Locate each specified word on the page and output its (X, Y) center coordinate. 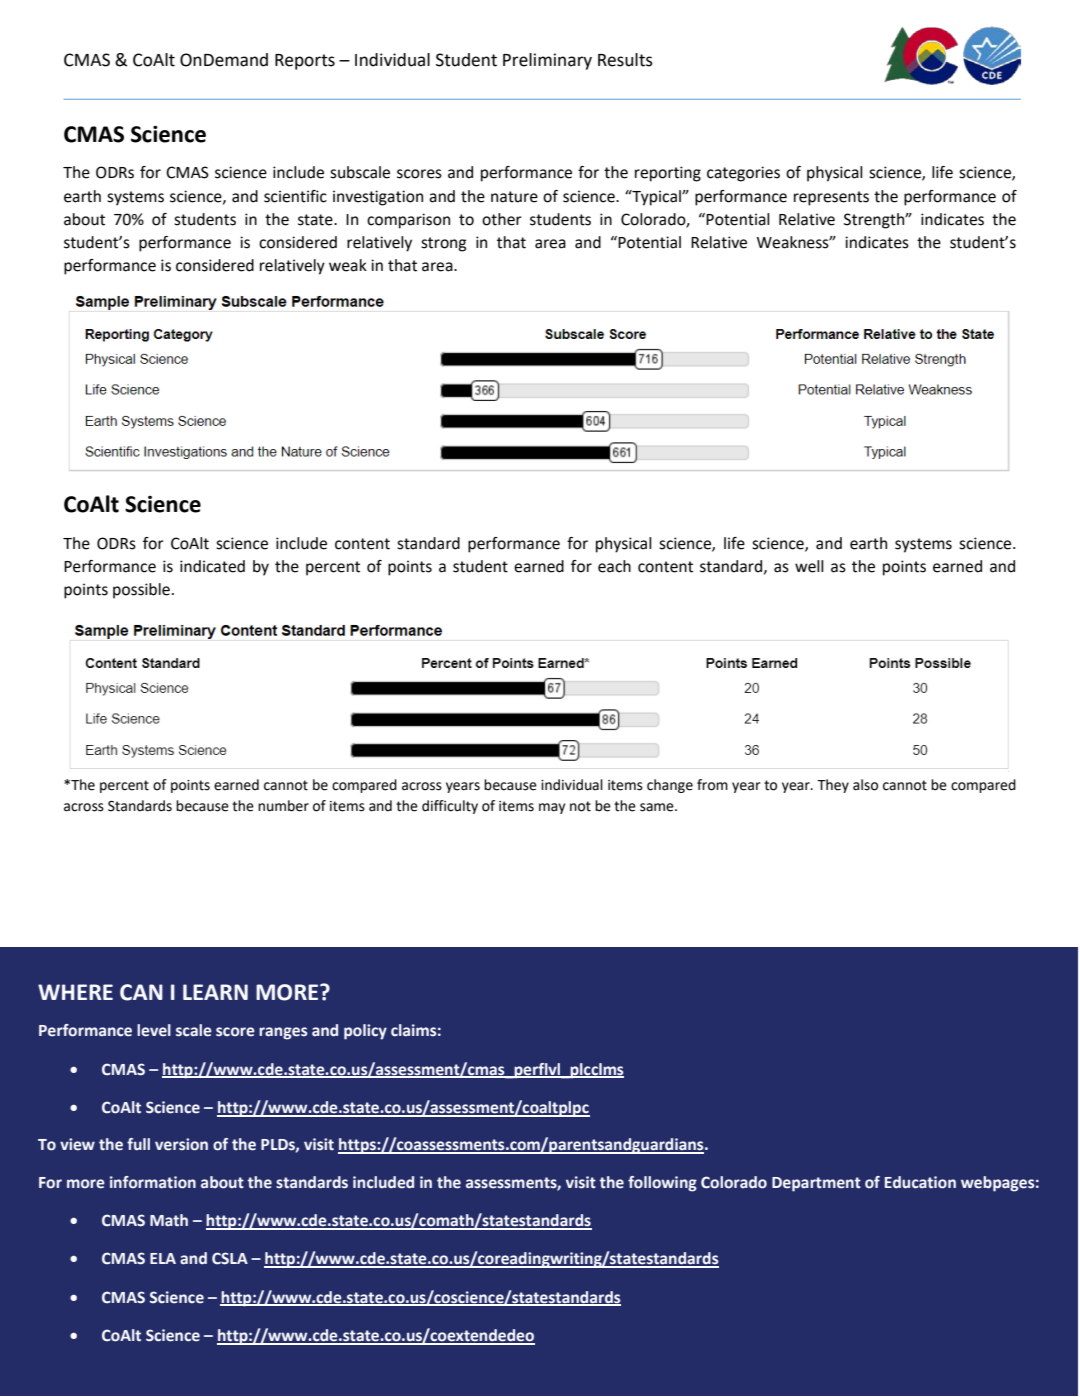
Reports (305, 62)
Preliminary (547, 61)
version (181, 1144)
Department (816, 1184)
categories (743, 174)
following (662, 1184)
